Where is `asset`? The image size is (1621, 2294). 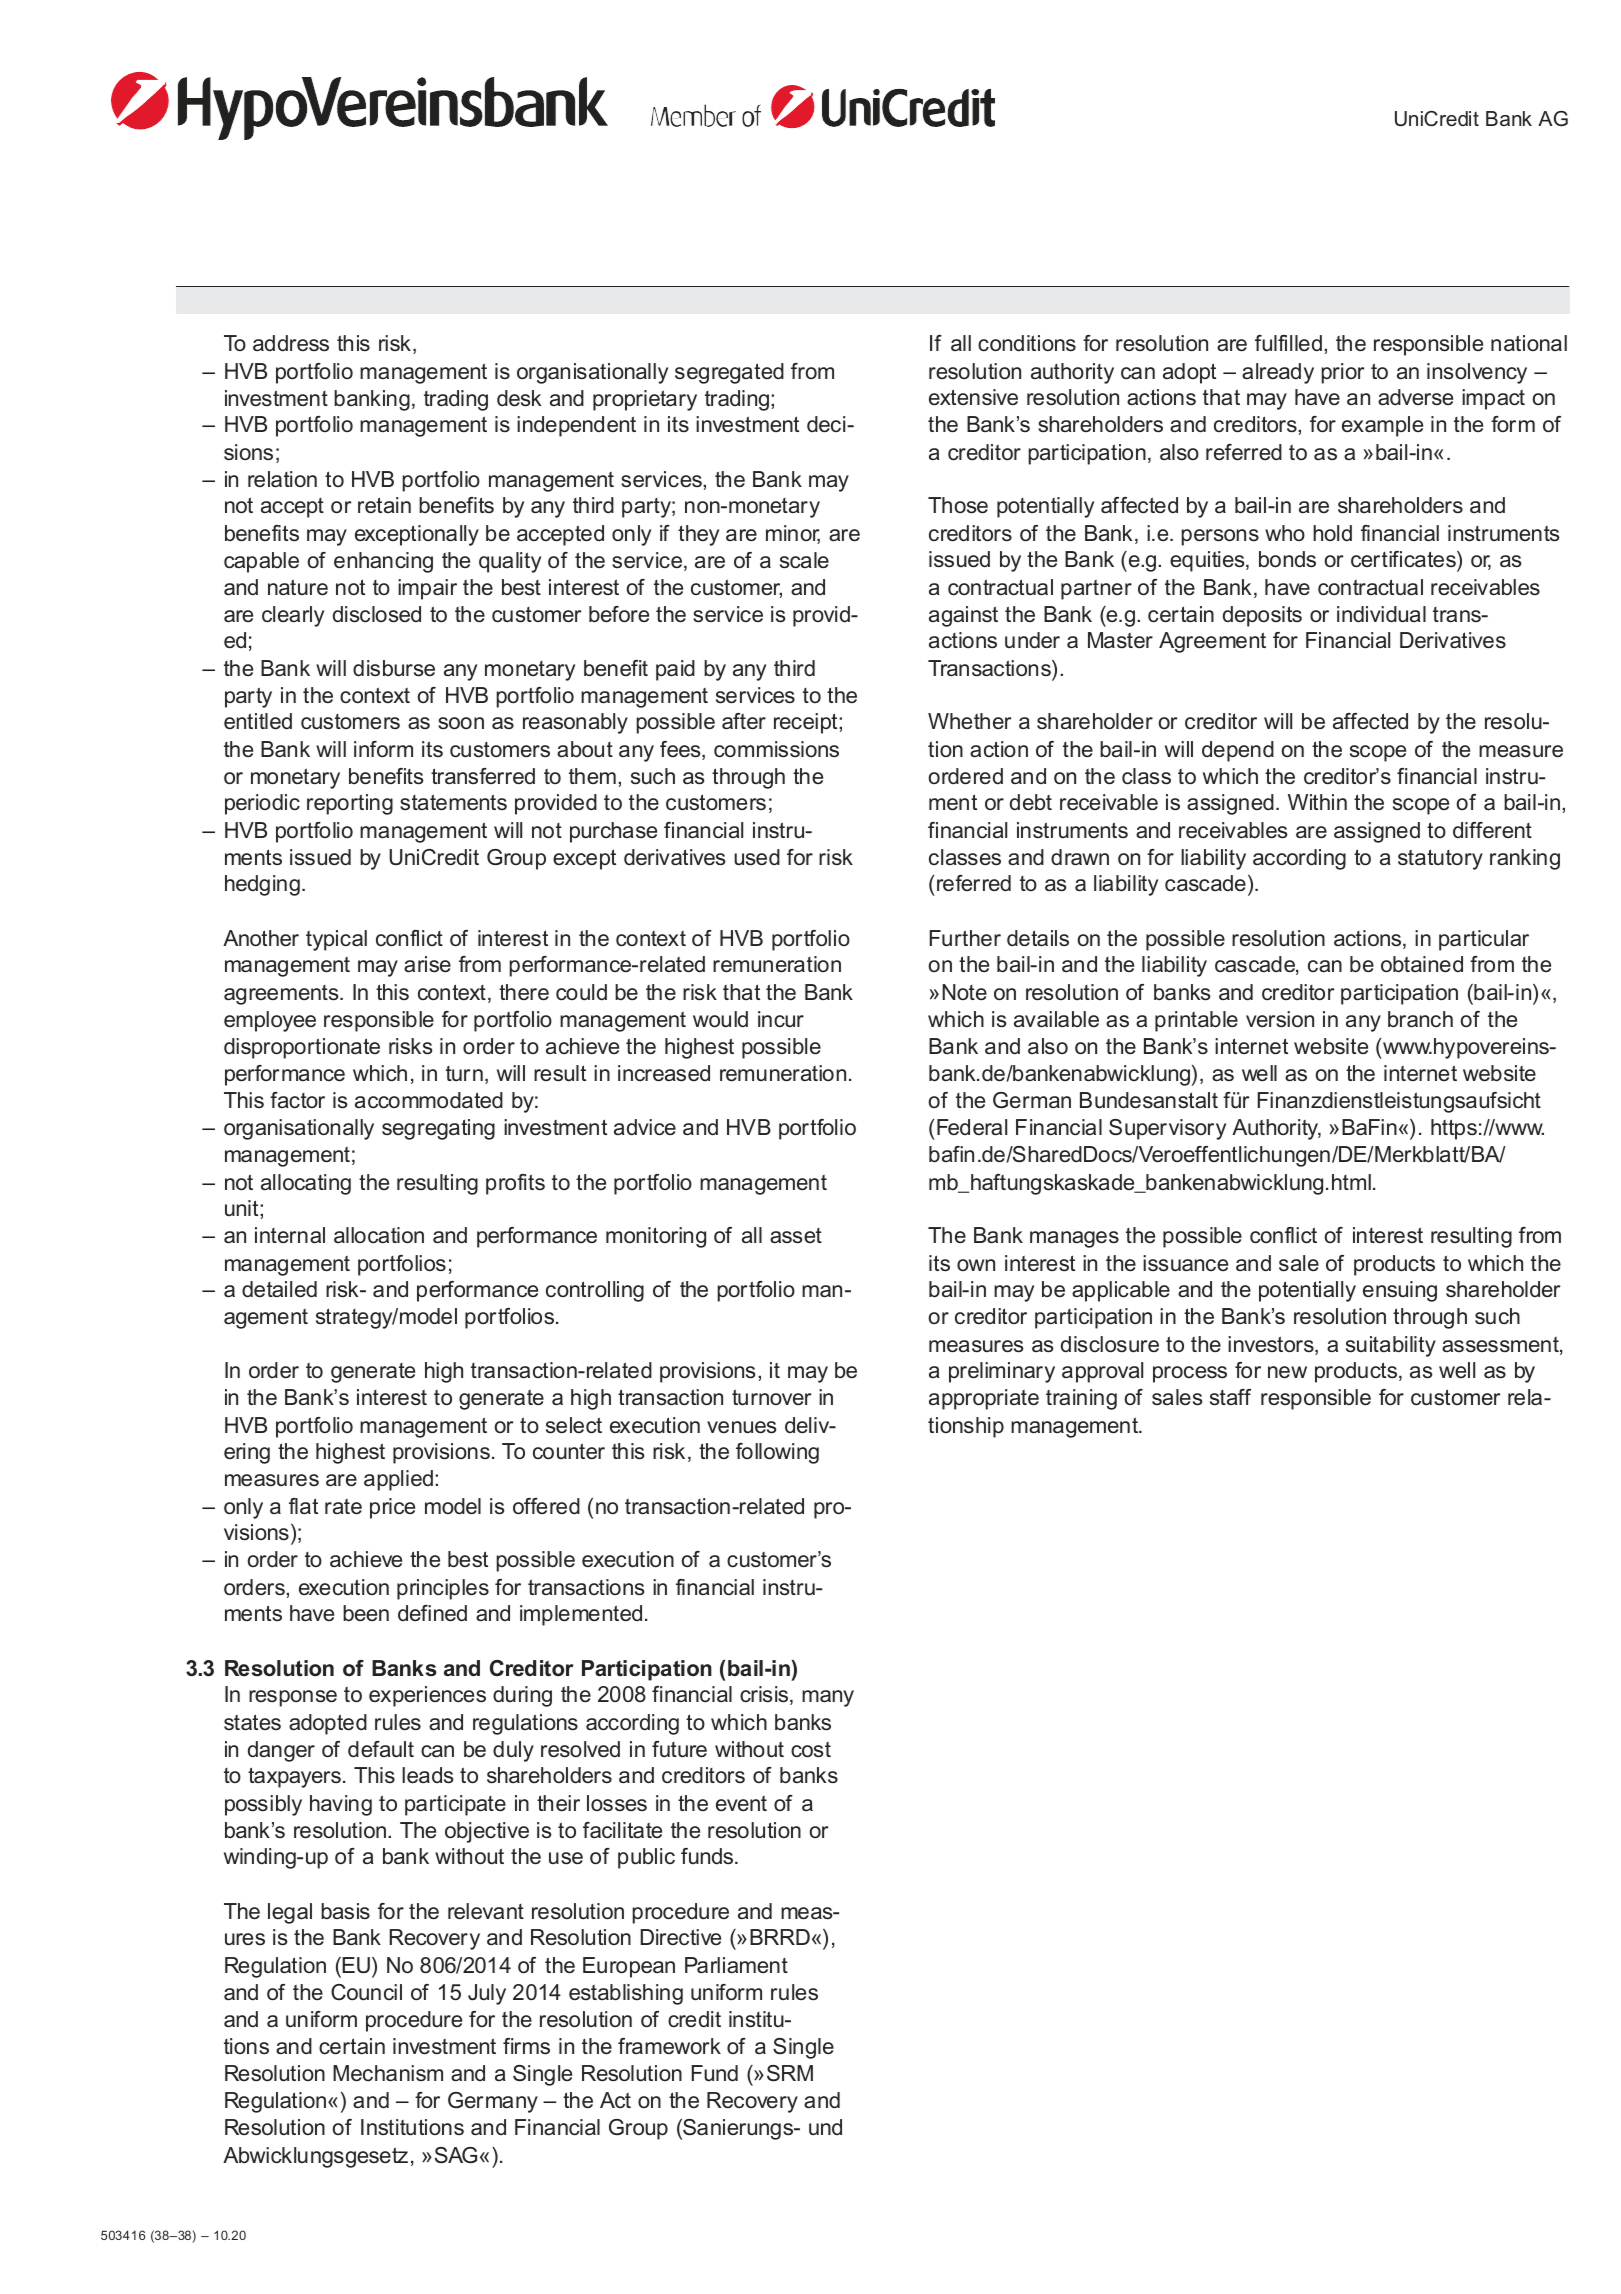
asset is located at coordinates (796, 1235).
